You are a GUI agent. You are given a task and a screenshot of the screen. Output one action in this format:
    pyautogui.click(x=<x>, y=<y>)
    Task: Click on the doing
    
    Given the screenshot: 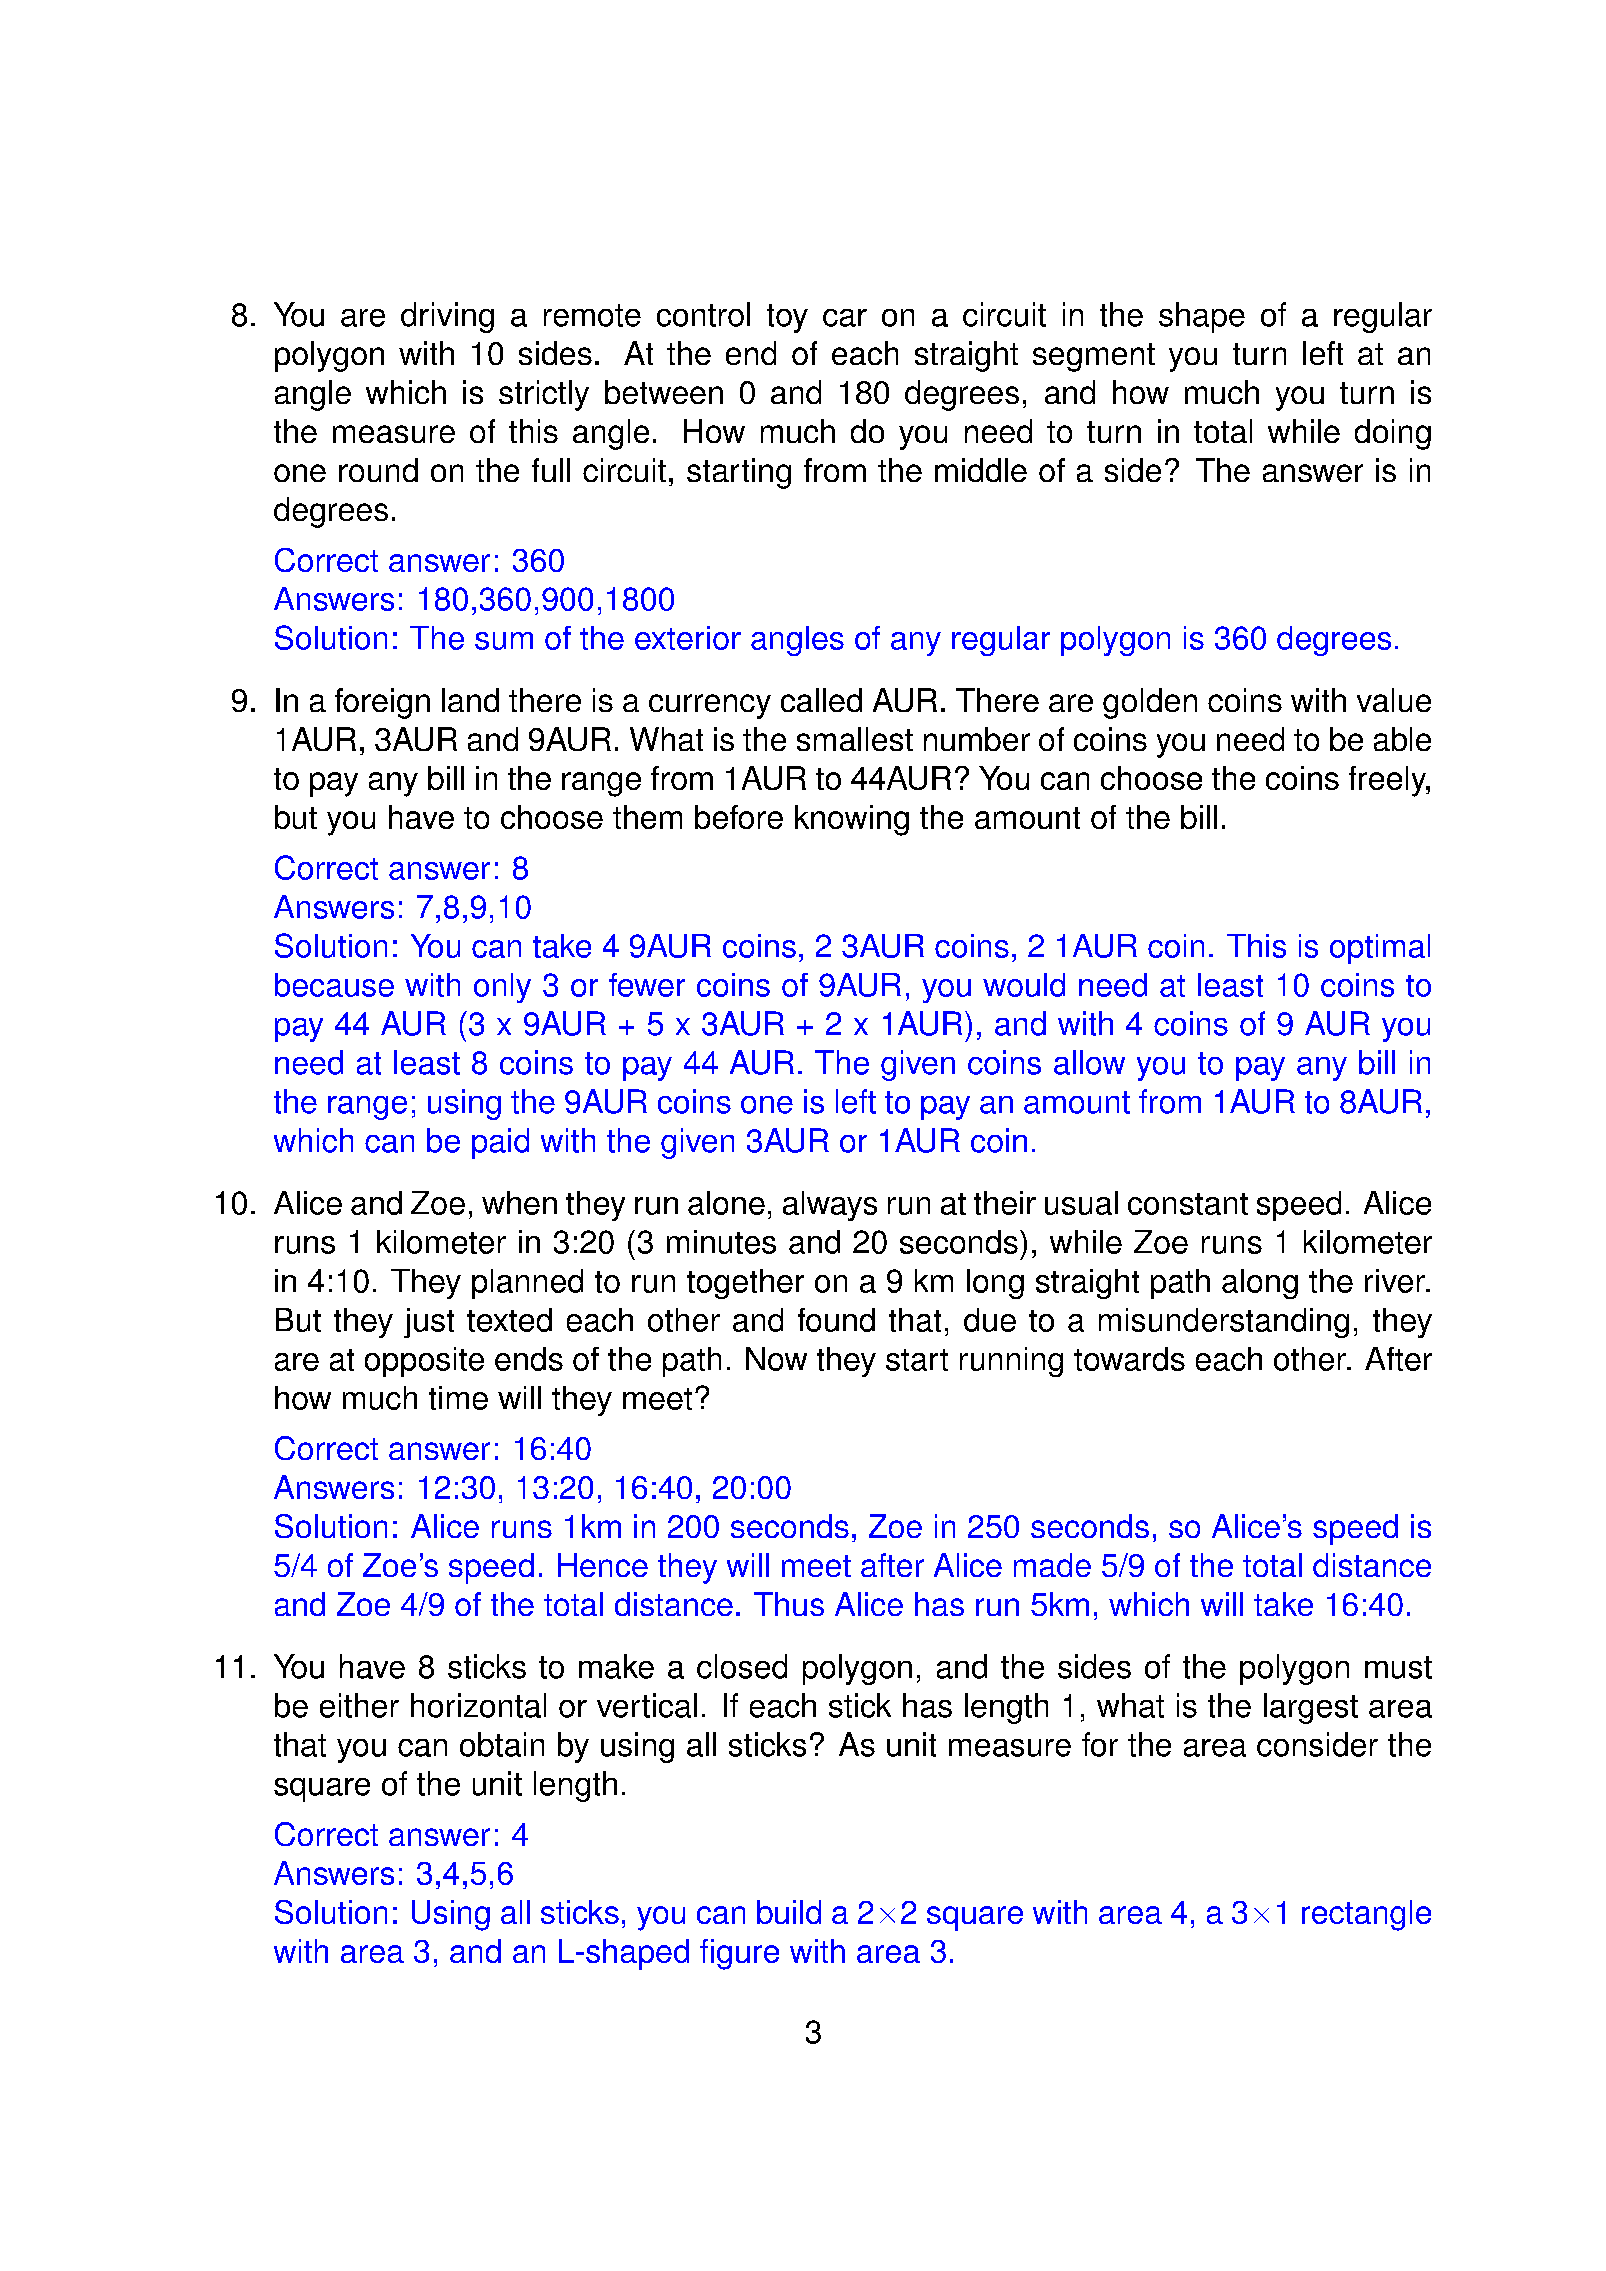 What is the action you would take?
    pyautogui.click(x=1393, y=434)
